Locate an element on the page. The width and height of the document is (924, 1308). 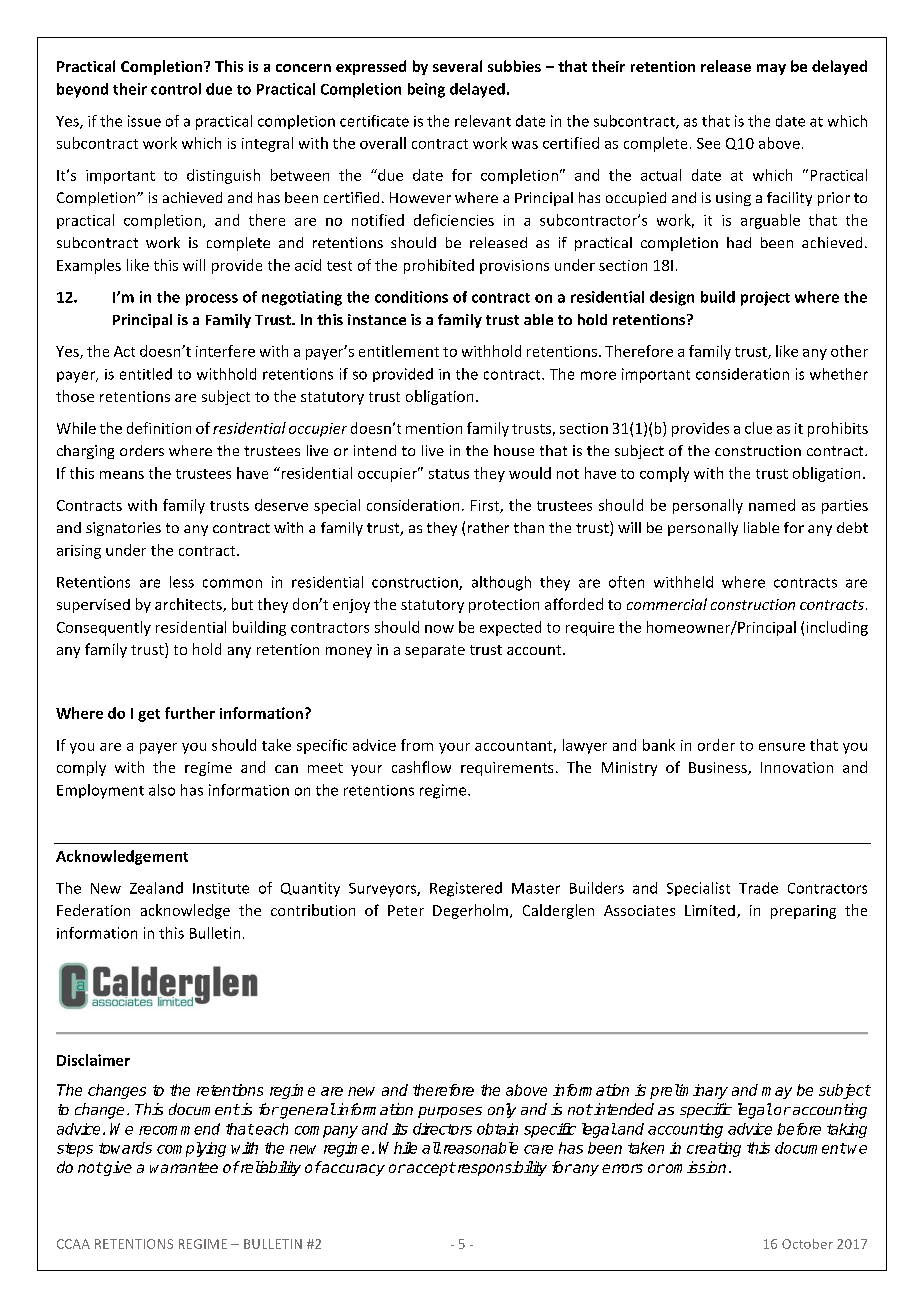
See is located at coordinates (708, 143).
